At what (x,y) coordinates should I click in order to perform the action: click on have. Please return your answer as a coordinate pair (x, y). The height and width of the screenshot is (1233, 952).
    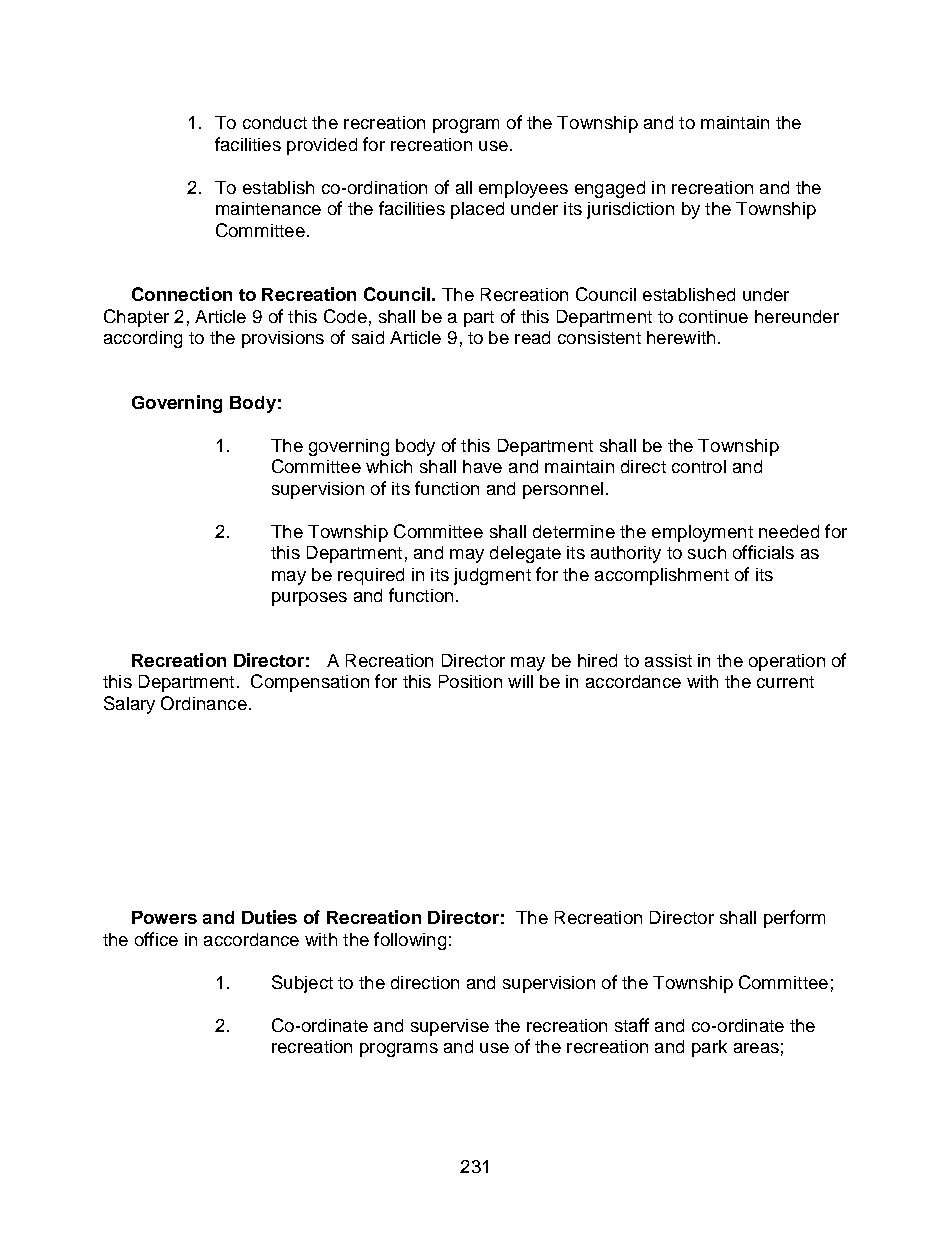
    Looking at the image, I should click on (482, 466).
